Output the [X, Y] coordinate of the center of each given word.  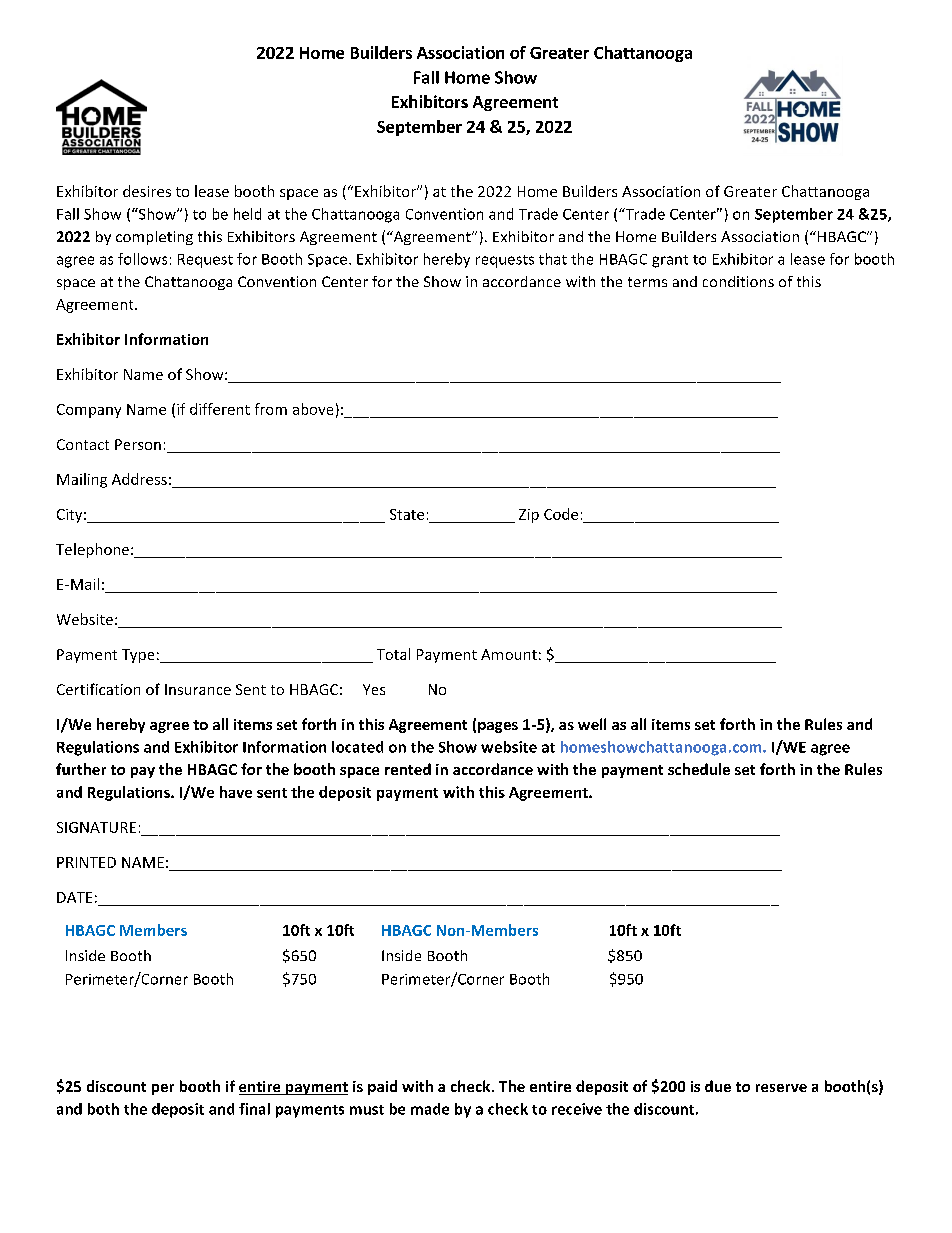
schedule [699, 769]
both [103, 1109]
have [236, 792]
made [430, 1109]
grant [670, 261]
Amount [509, 654]
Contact [83, 444]
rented [408, 769]
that [553, 259]
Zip [529, 516]
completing [154, 238]
